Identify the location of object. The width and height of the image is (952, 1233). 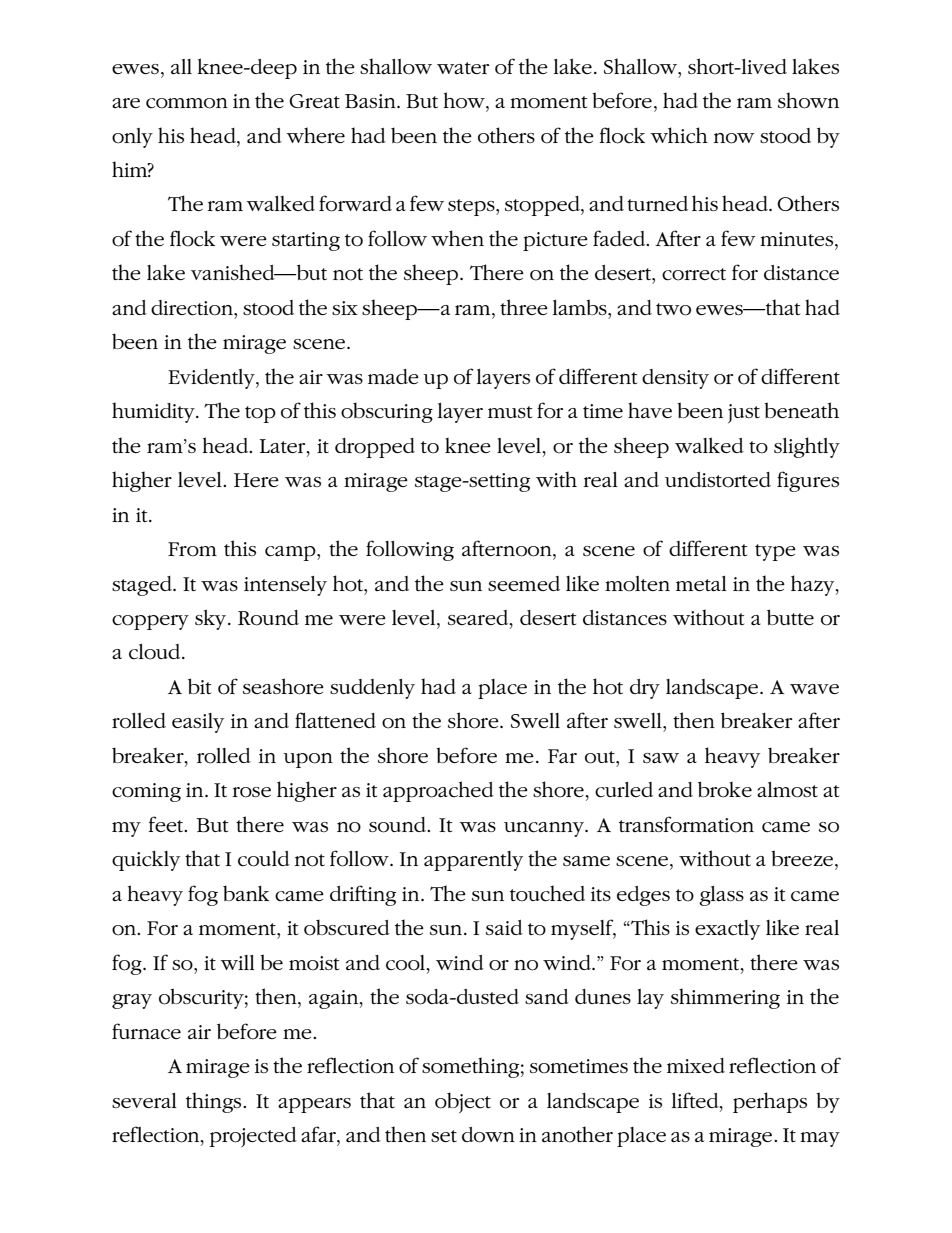
(463, 1102).
